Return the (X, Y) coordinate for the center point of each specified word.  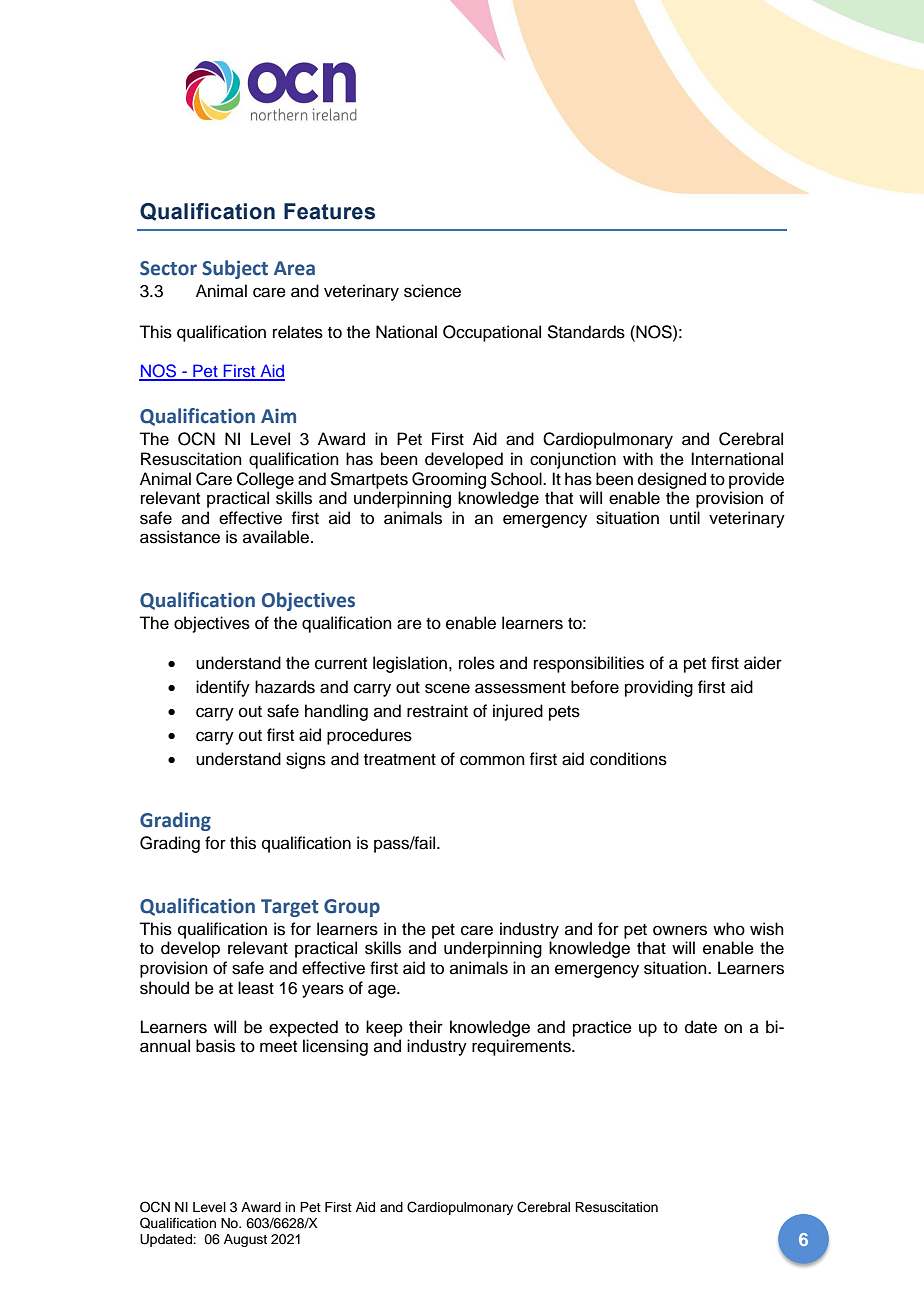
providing (659, 688)
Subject (235, 269)
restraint (437, 711)
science (432, 291)
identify (223, 688)
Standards (586, 332)
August (245, 1240)
